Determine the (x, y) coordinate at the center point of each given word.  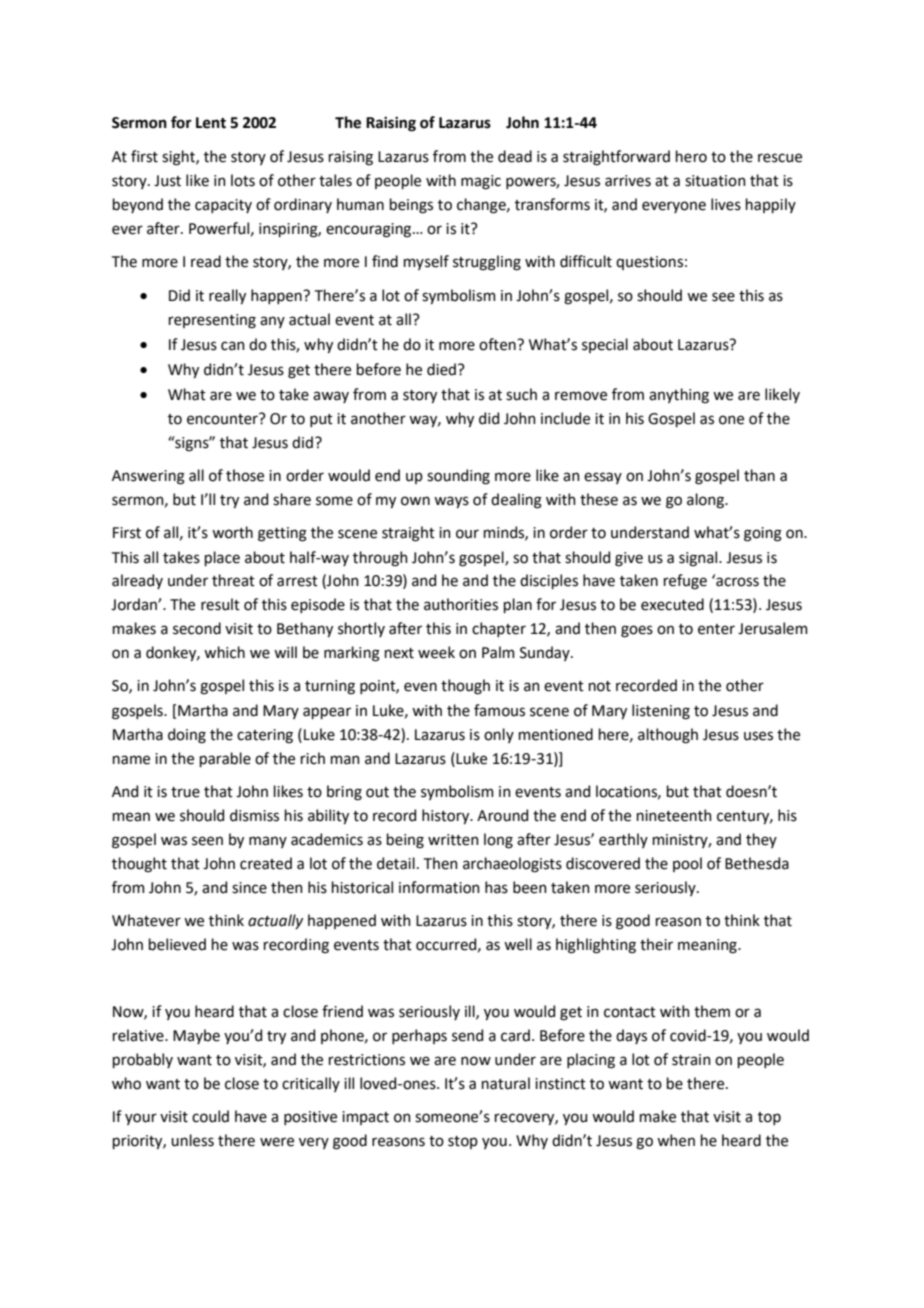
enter (716, 629)
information (439, 887)
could (210, 1116)
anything (679, 396)
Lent (211, 123)
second (197, 628)
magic (481, 182)
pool (687, 864)
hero (691, 156)
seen (207, 841)
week (436, 652)
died (441, 369)
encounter (223, 419)
